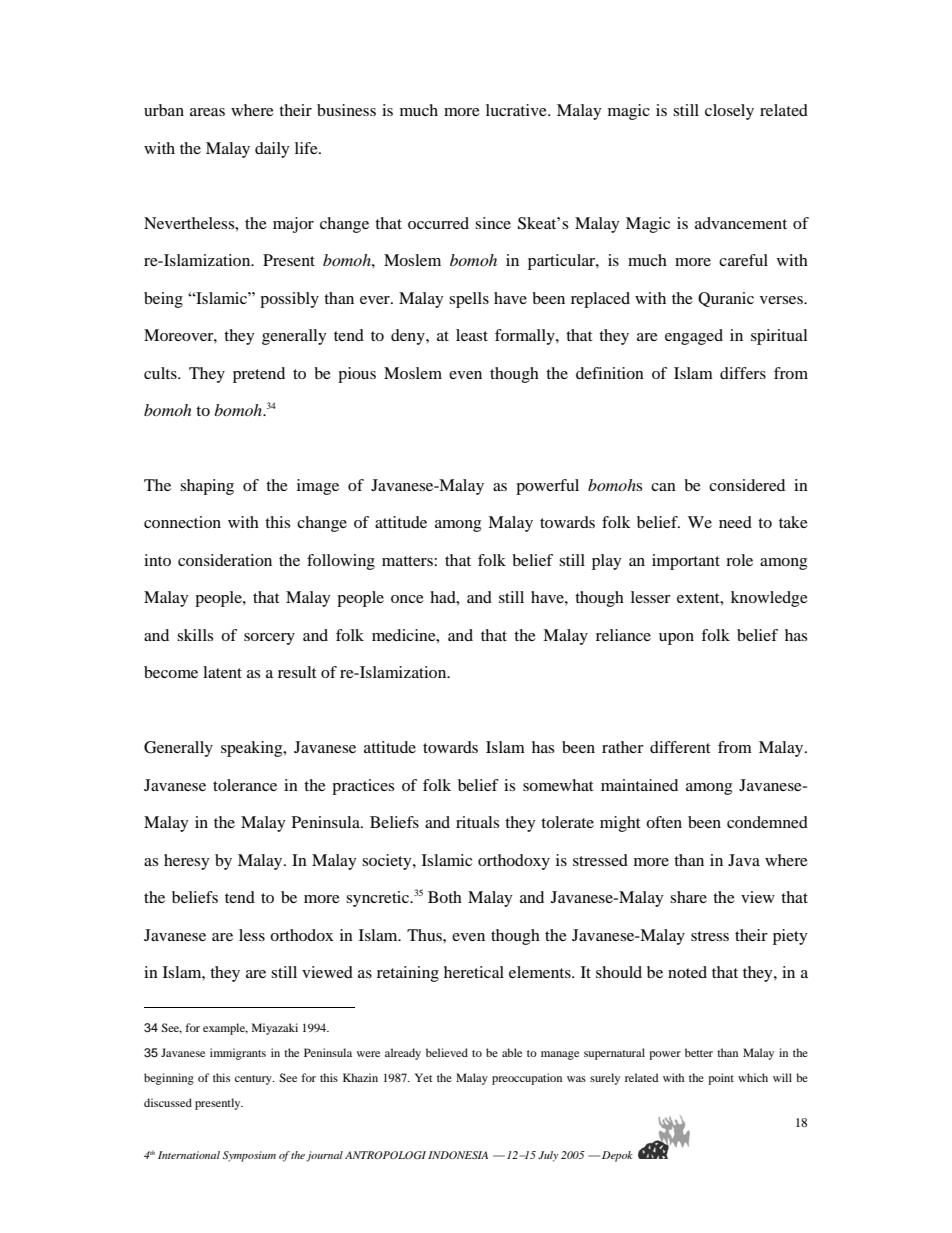 The width and height of the screenshot is (952, 1233). Describe the element at coordinates (729, 112) in the screenshot. I see `closely` at that location.
